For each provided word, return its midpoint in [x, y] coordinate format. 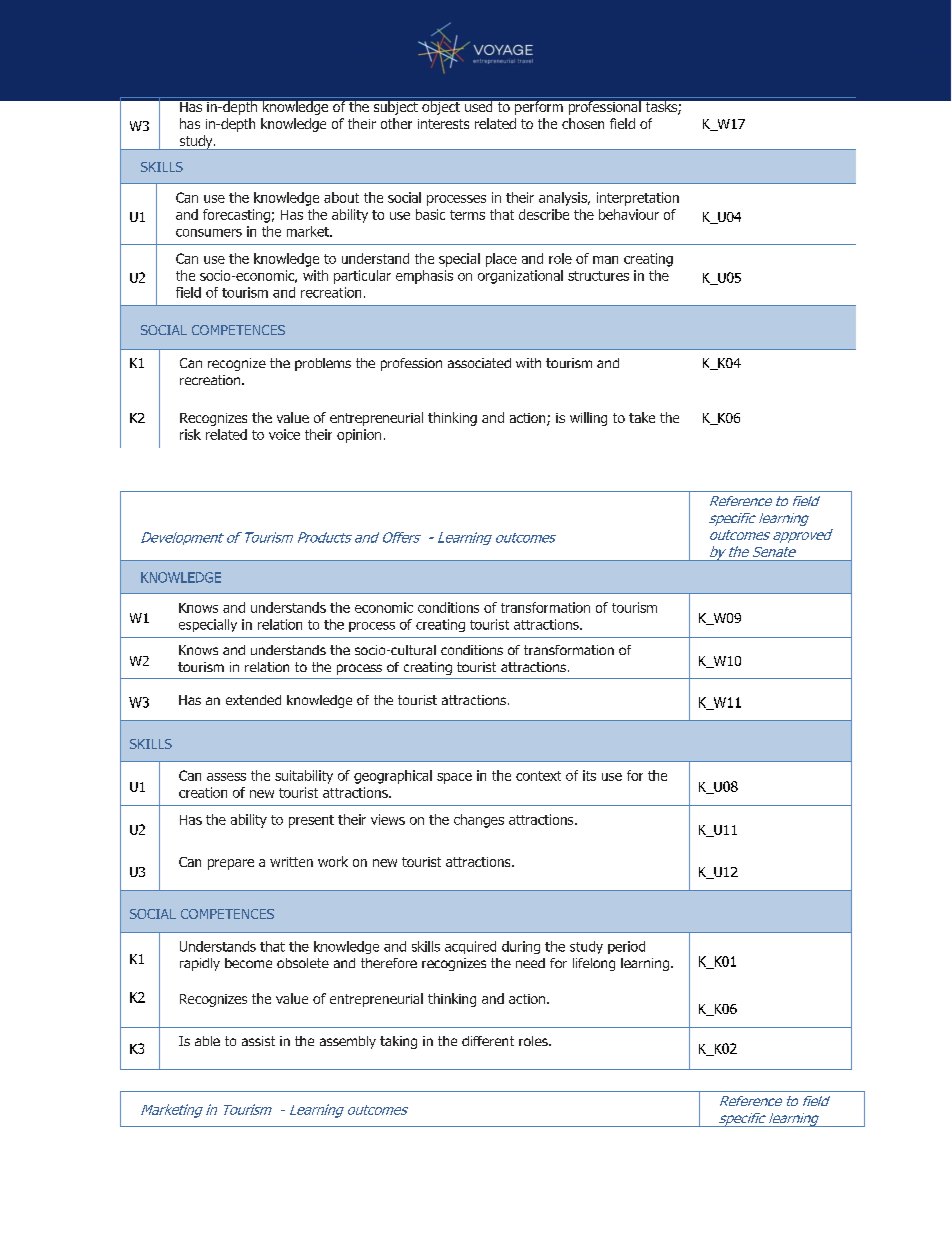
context [538, 776]
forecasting [236, 216]
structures [598, 276]
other [396, 123]
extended [253, 700]
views [388, 819]
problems [323, 364]
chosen [583, 123]
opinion [359, 436]
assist [258, 1041]
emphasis [424, 277]
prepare [231, 864]
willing [588, 419]
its [589, 775]
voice [284, 434]
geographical [393, 777]
